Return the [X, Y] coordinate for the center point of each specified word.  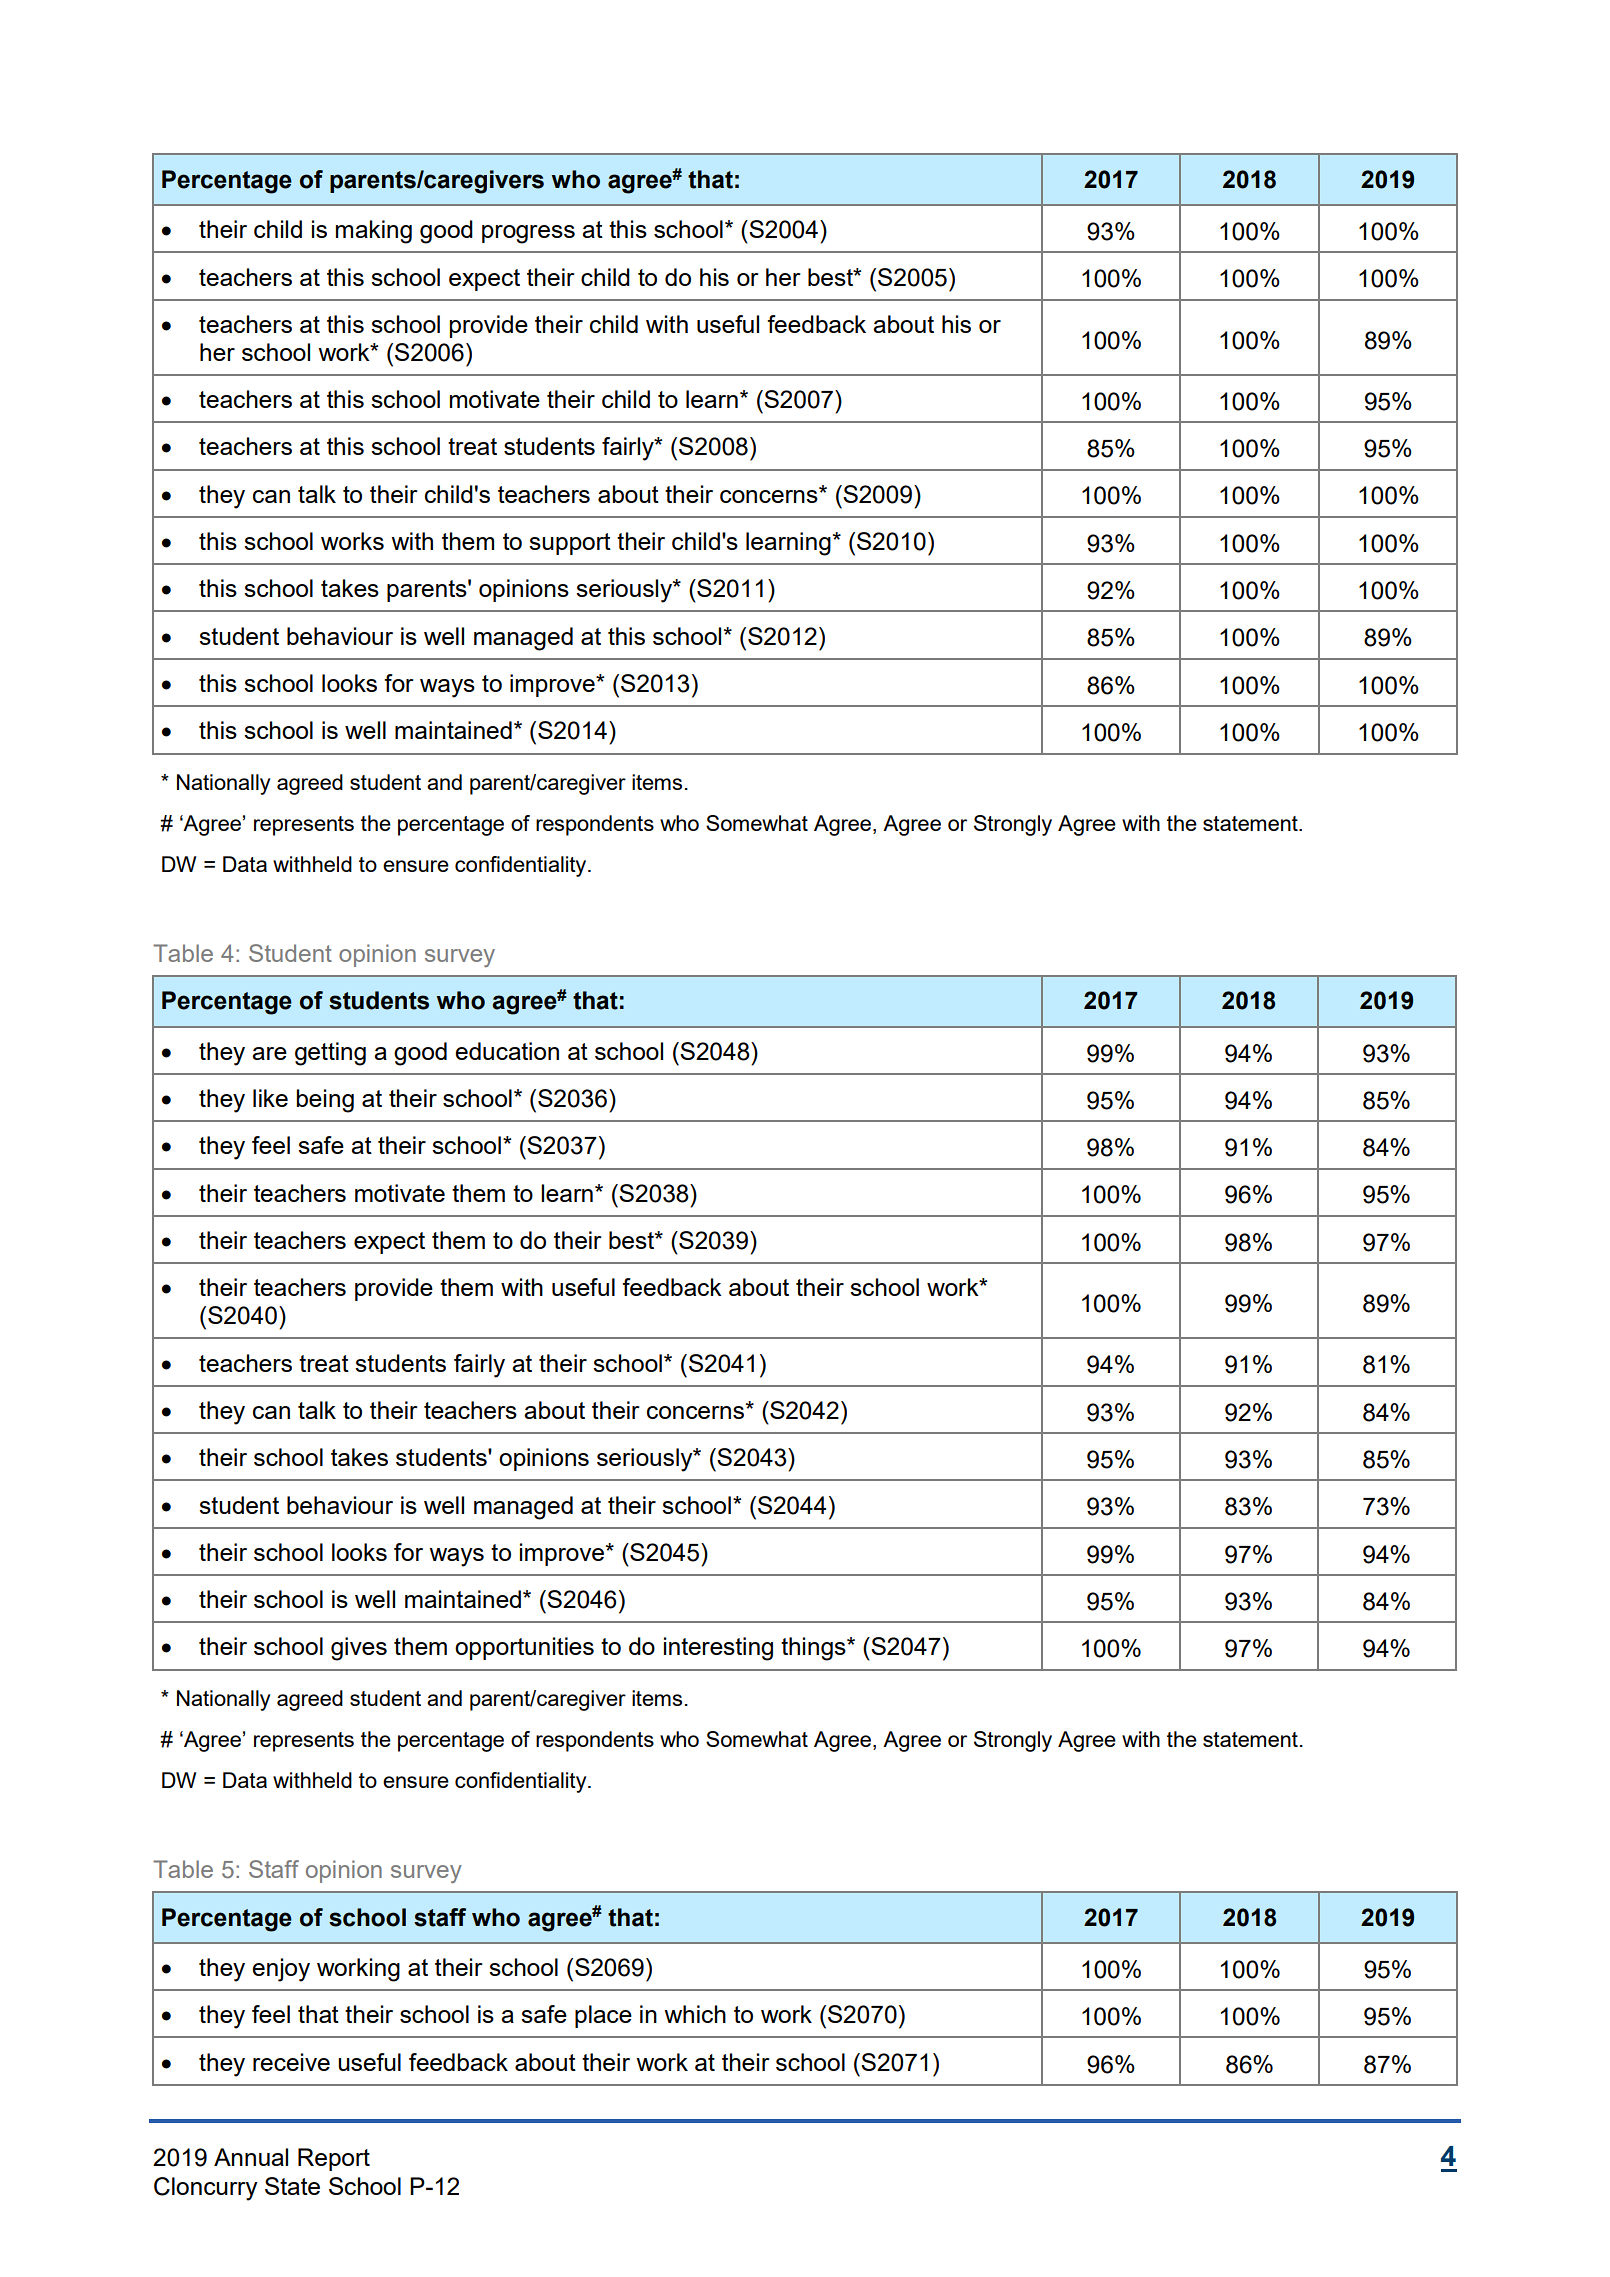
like [270, 1098]
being [325, 1101]
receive [291, 2062]
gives [359, 1649]
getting [330, 1054]
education [507, 1051]
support [570, 544]
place [603, 2016]
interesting [718, 1649]
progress [528, 234]
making [374, 232]
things [814, 1649]
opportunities [524, 1648]
